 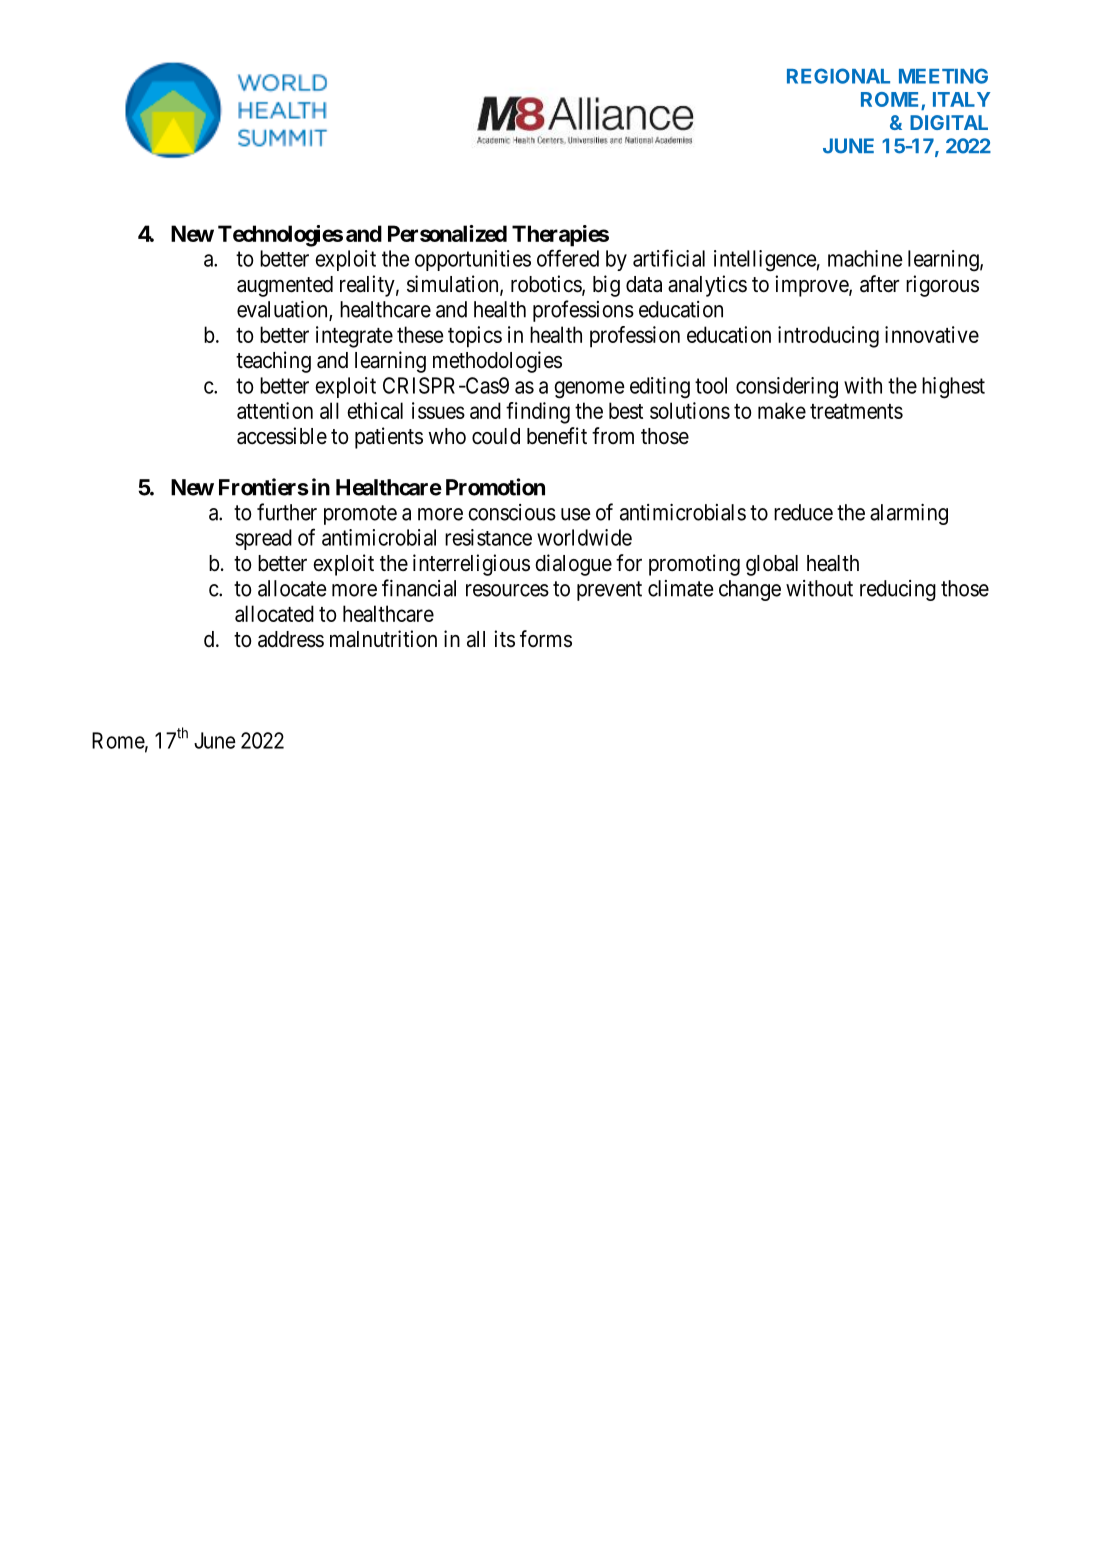 I want to click on augmented, so click(x=285, y=286).
